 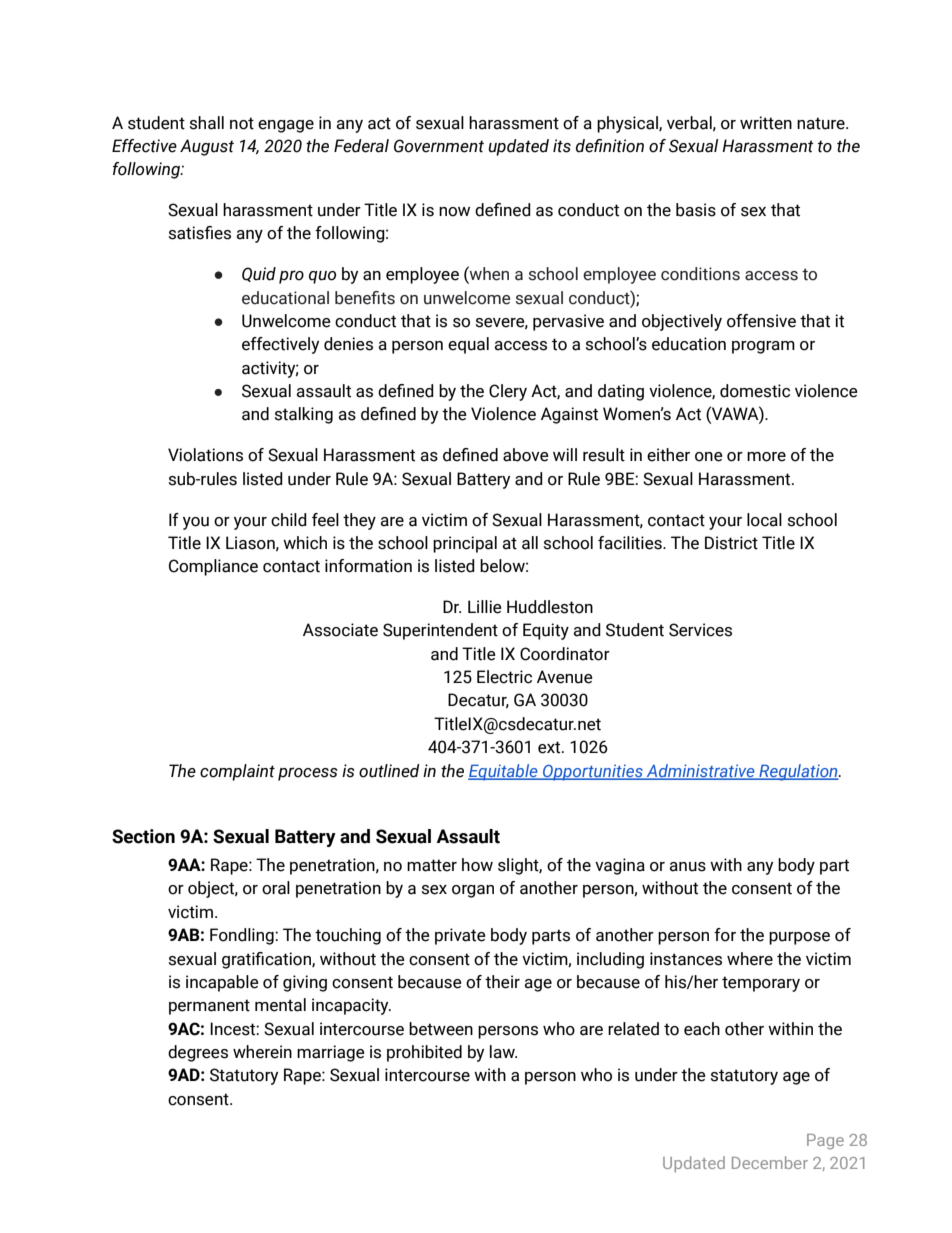 I want to click on Government, so click(x=439, y=146).
